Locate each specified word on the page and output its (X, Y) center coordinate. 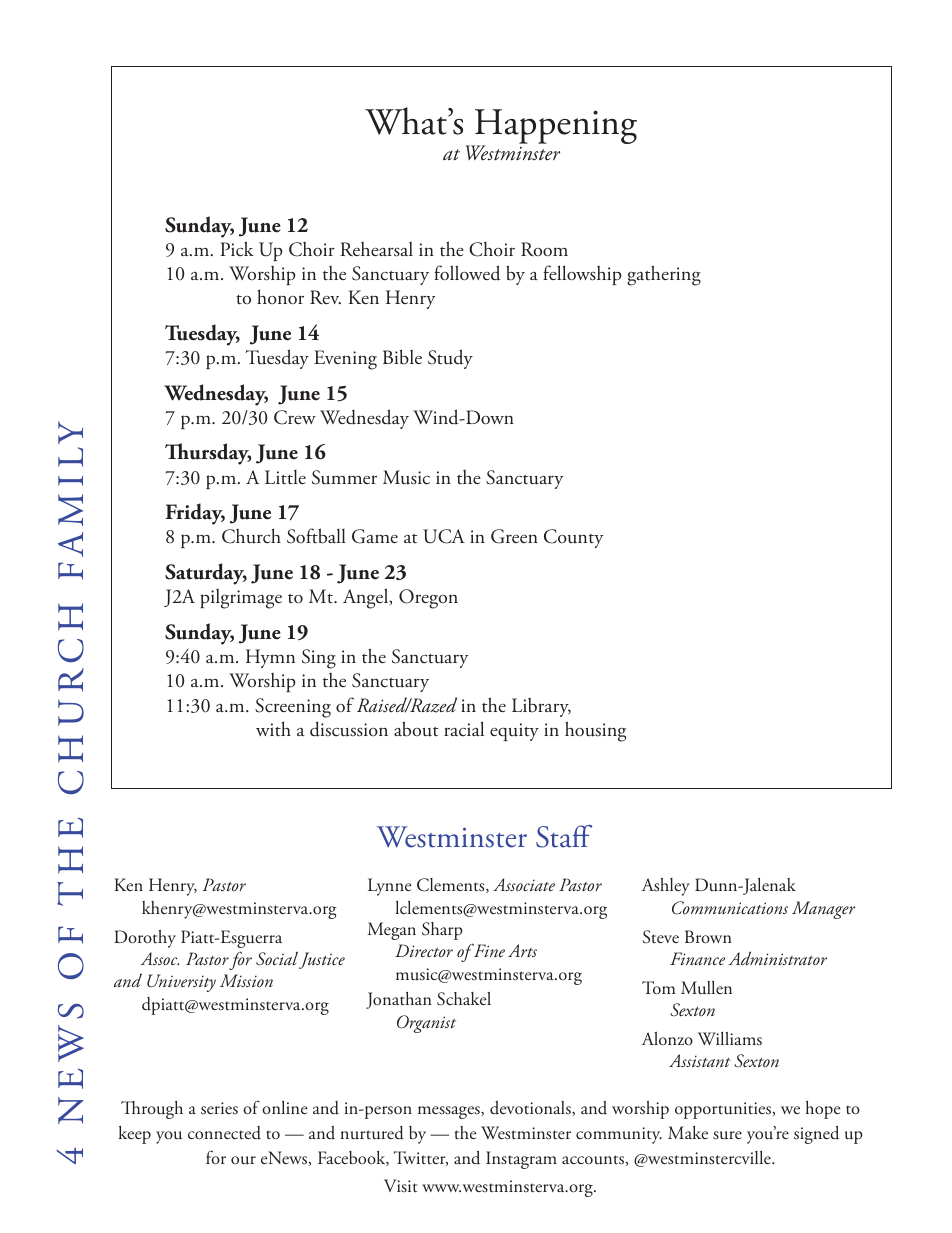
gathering (664, 275)
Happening (555, 128)
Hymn (270, 658)
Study (450, 359)
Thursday (208, 454)
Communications (730, 908)
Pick (237, 249)
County (573, 538)
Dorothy (145, 939)
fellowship (582, 275)
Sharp (442, 931)
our (243, 1160)
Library (541, 707)
